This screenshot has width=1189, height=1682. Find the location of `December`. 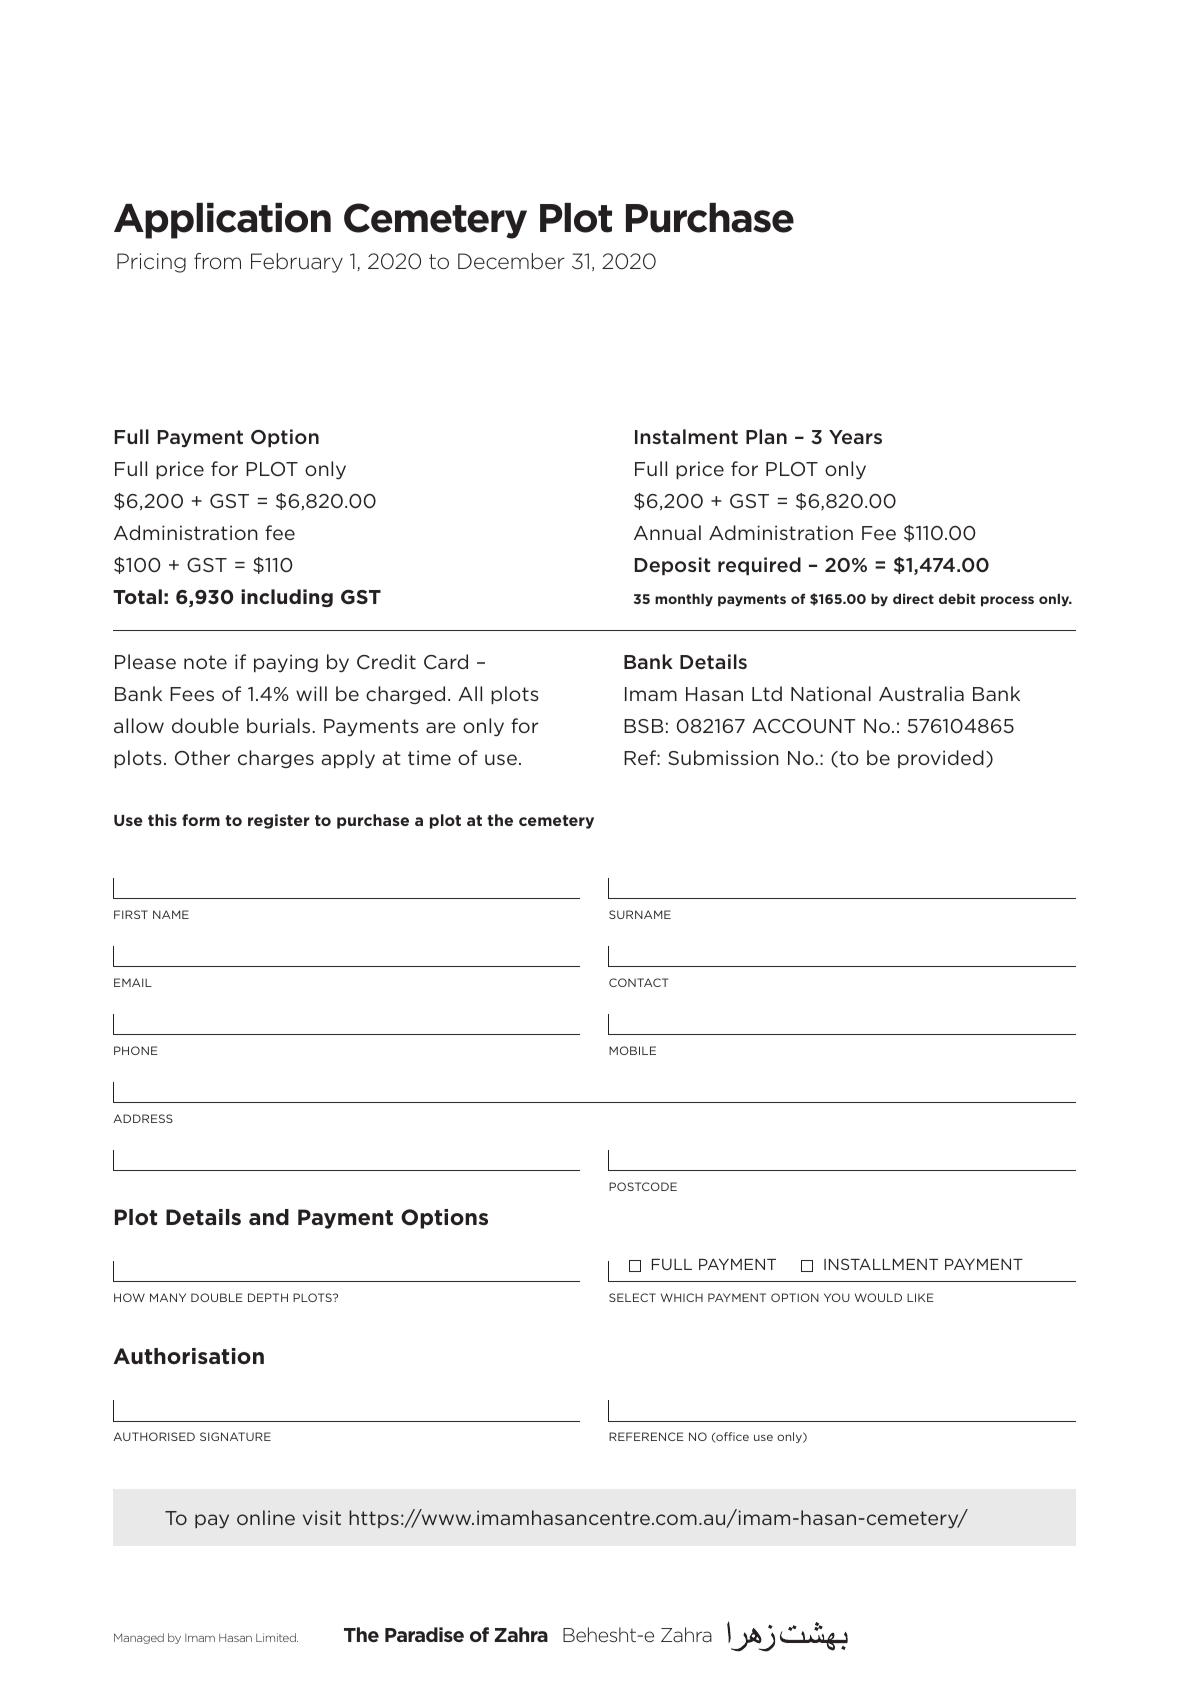

December is located at coordinates (511, 261).
